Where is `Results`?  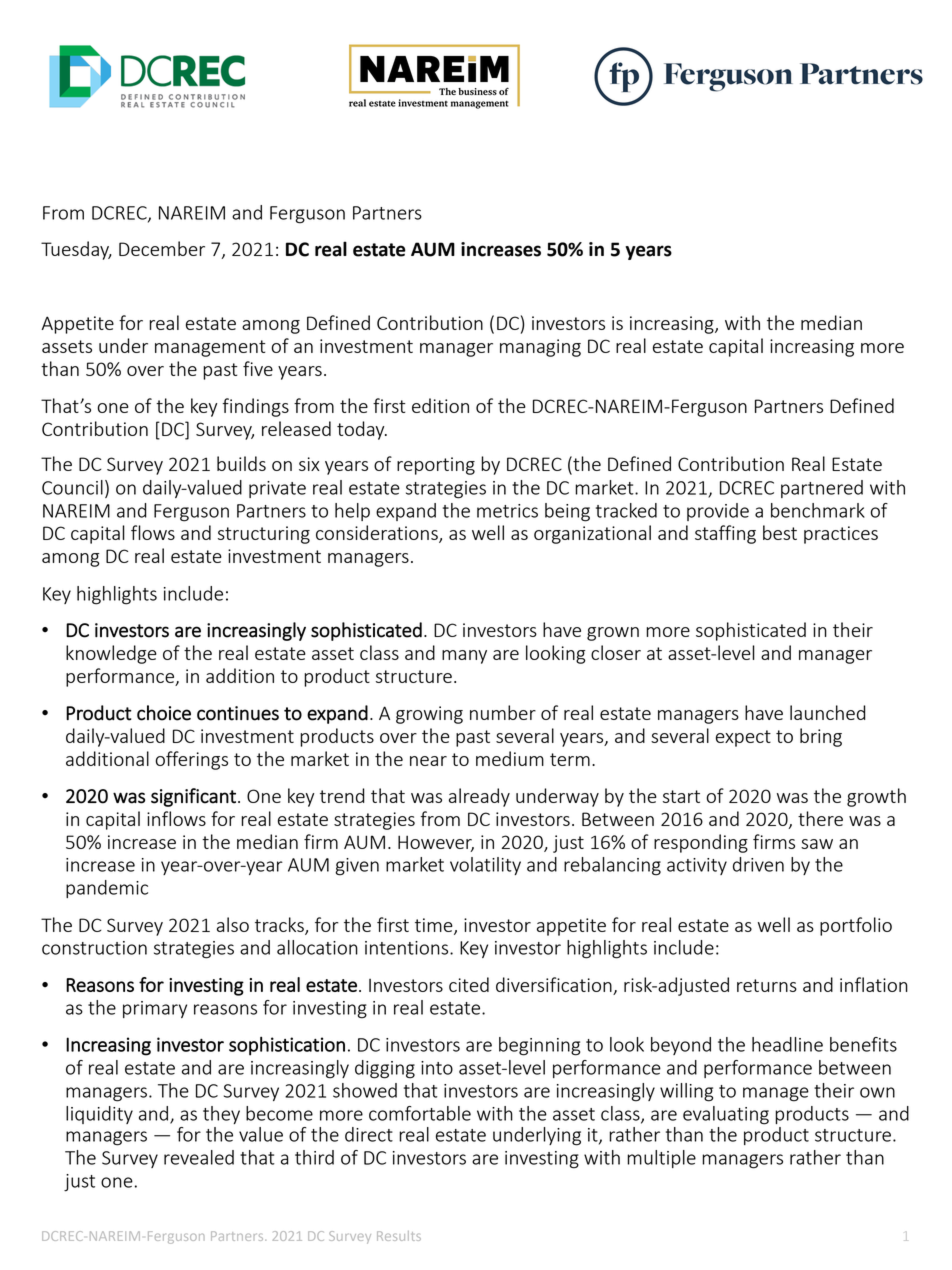 Results is located at coordinates (399, 1236).
